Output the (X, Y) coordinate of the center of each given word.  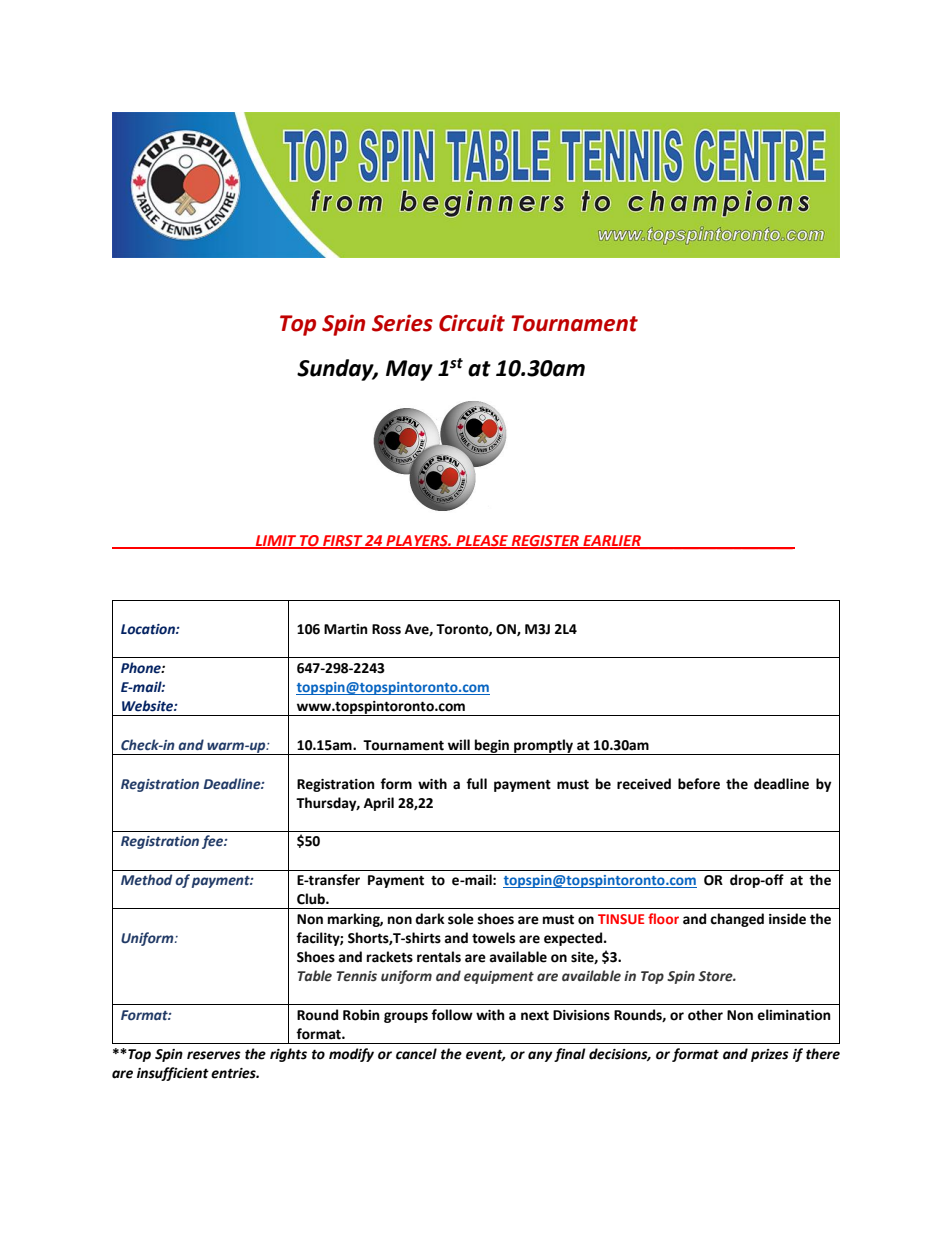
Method (146, 880)
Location (149, 629)
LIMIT (276, 541)
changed (737, 920)
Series (402, 323)
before (699, 784)
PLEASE (482, 541)
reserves (214, 1055)
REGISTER (545, 541)
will (459, 744)
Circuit (472, 323)
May (409, 370)
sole (461, 919)
